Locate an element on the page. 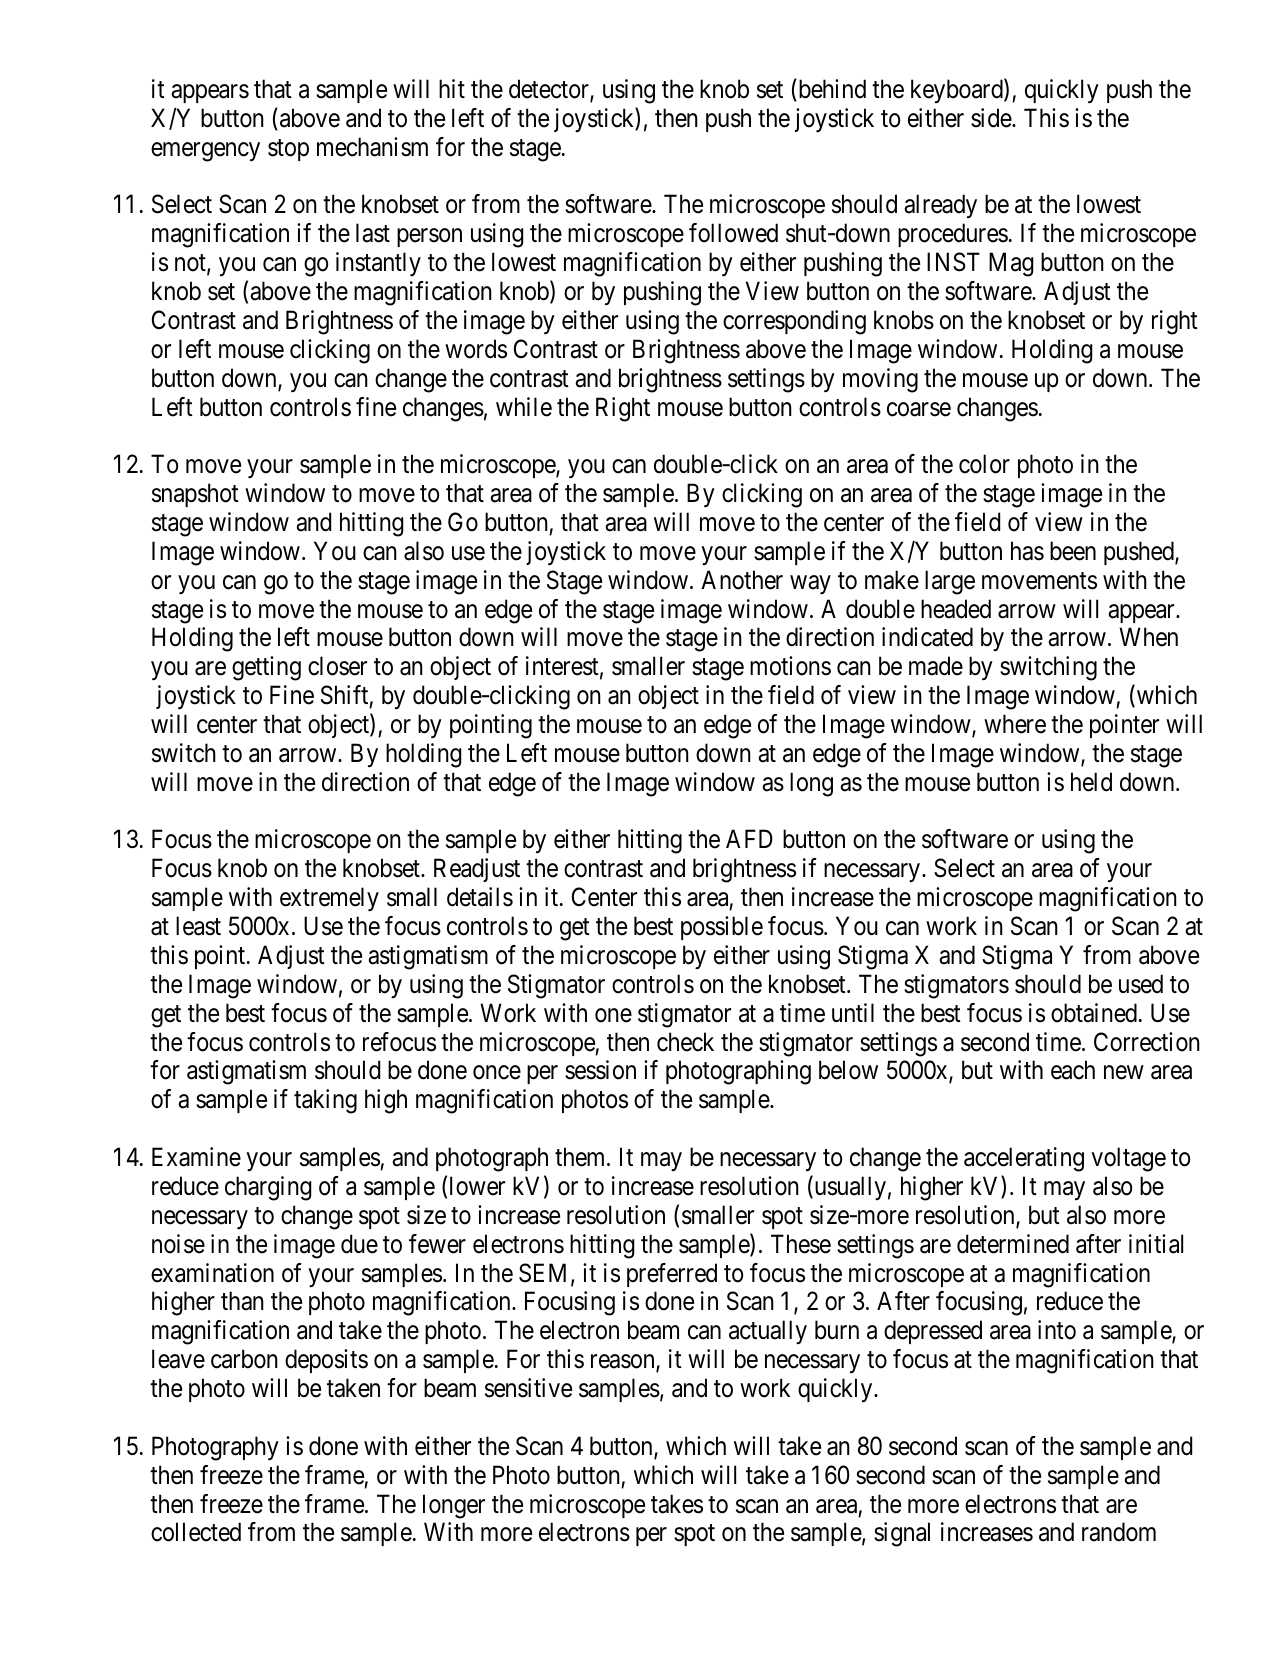  collected is located at coordinates (196, 1532).
